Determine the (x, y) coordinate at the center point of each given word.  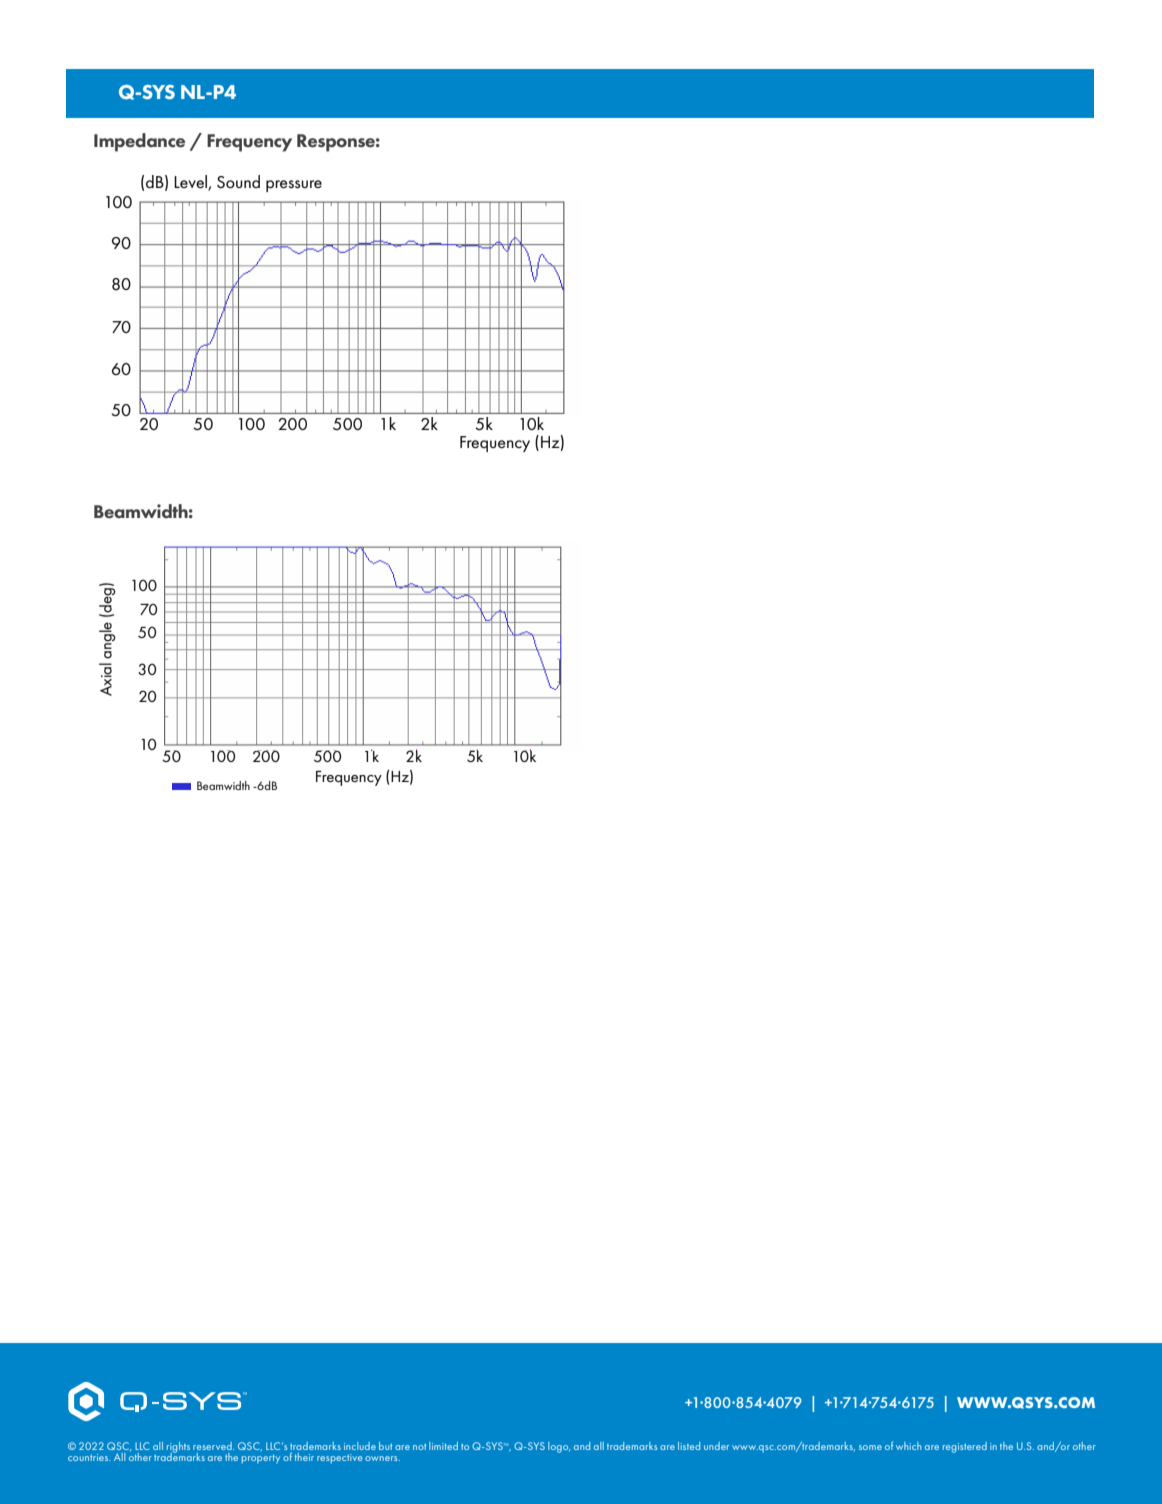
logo (559, 1447)
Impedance (139, 142)
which (908, 1446)
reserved (213, 1446)
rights (178, 1448)
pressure (294, 186)
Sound (238, 181)
